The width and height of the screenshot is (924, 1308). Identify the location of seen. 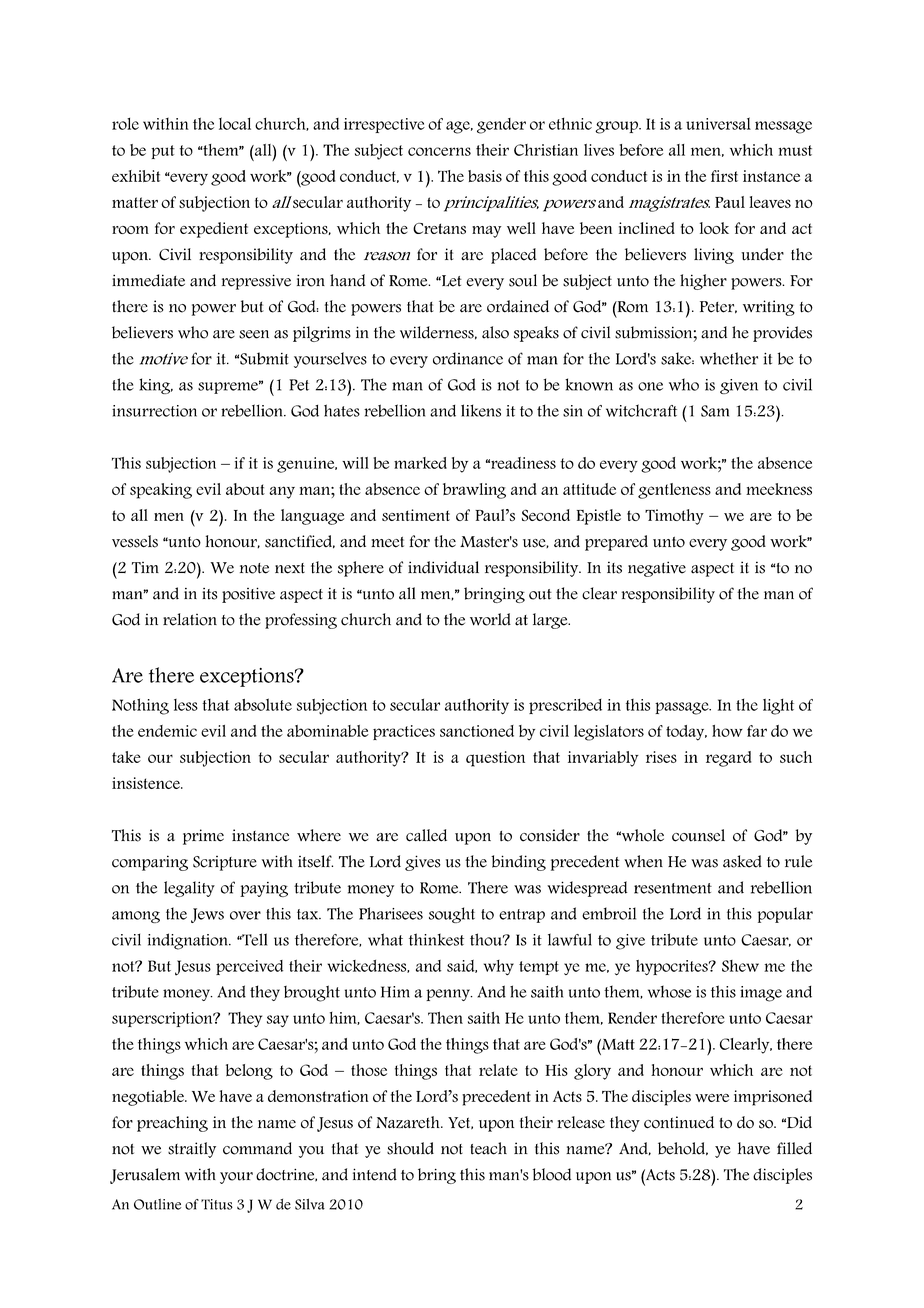
(254, 334).
